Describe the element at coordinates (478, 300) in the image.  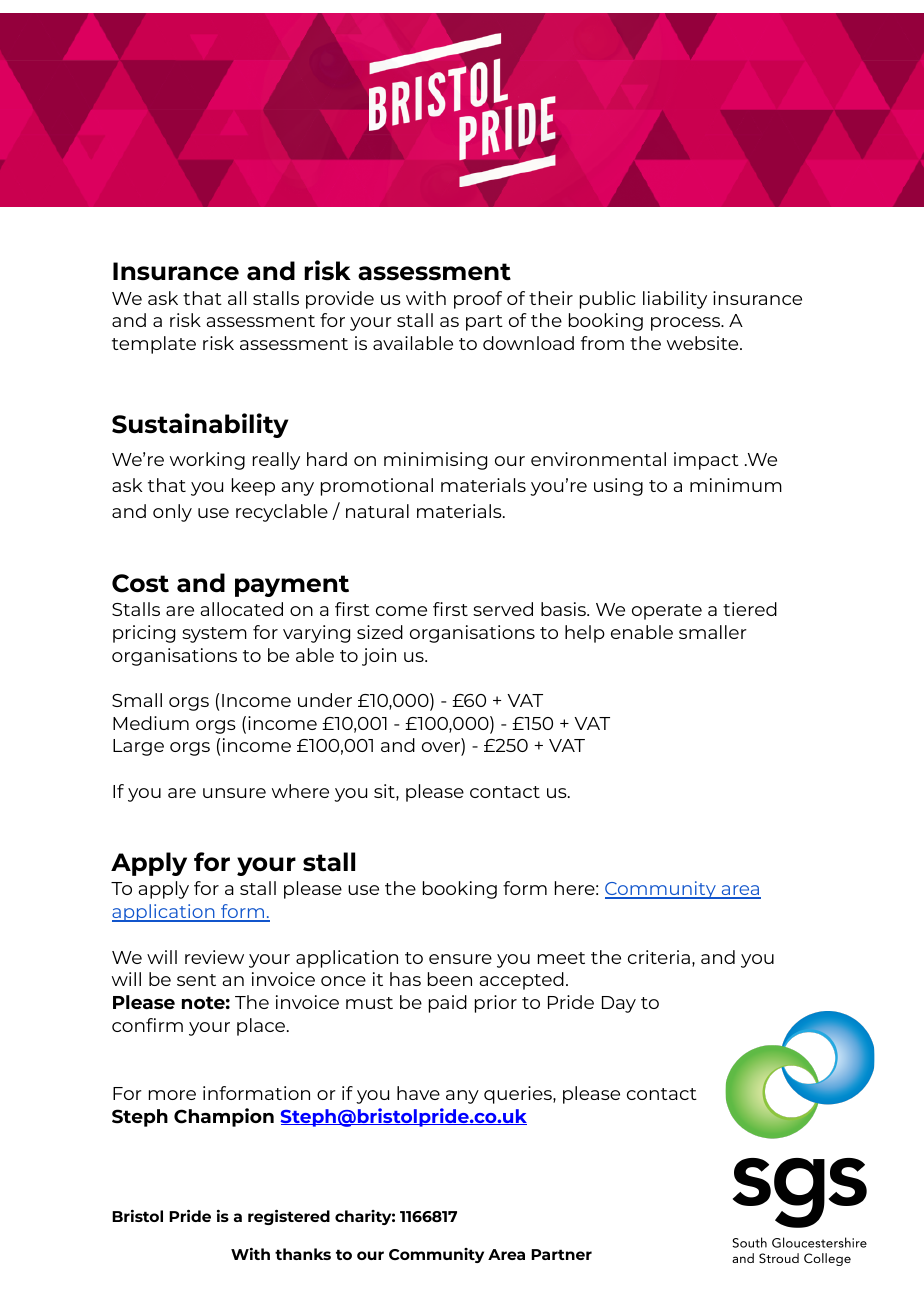
I see `proof` at that location.
